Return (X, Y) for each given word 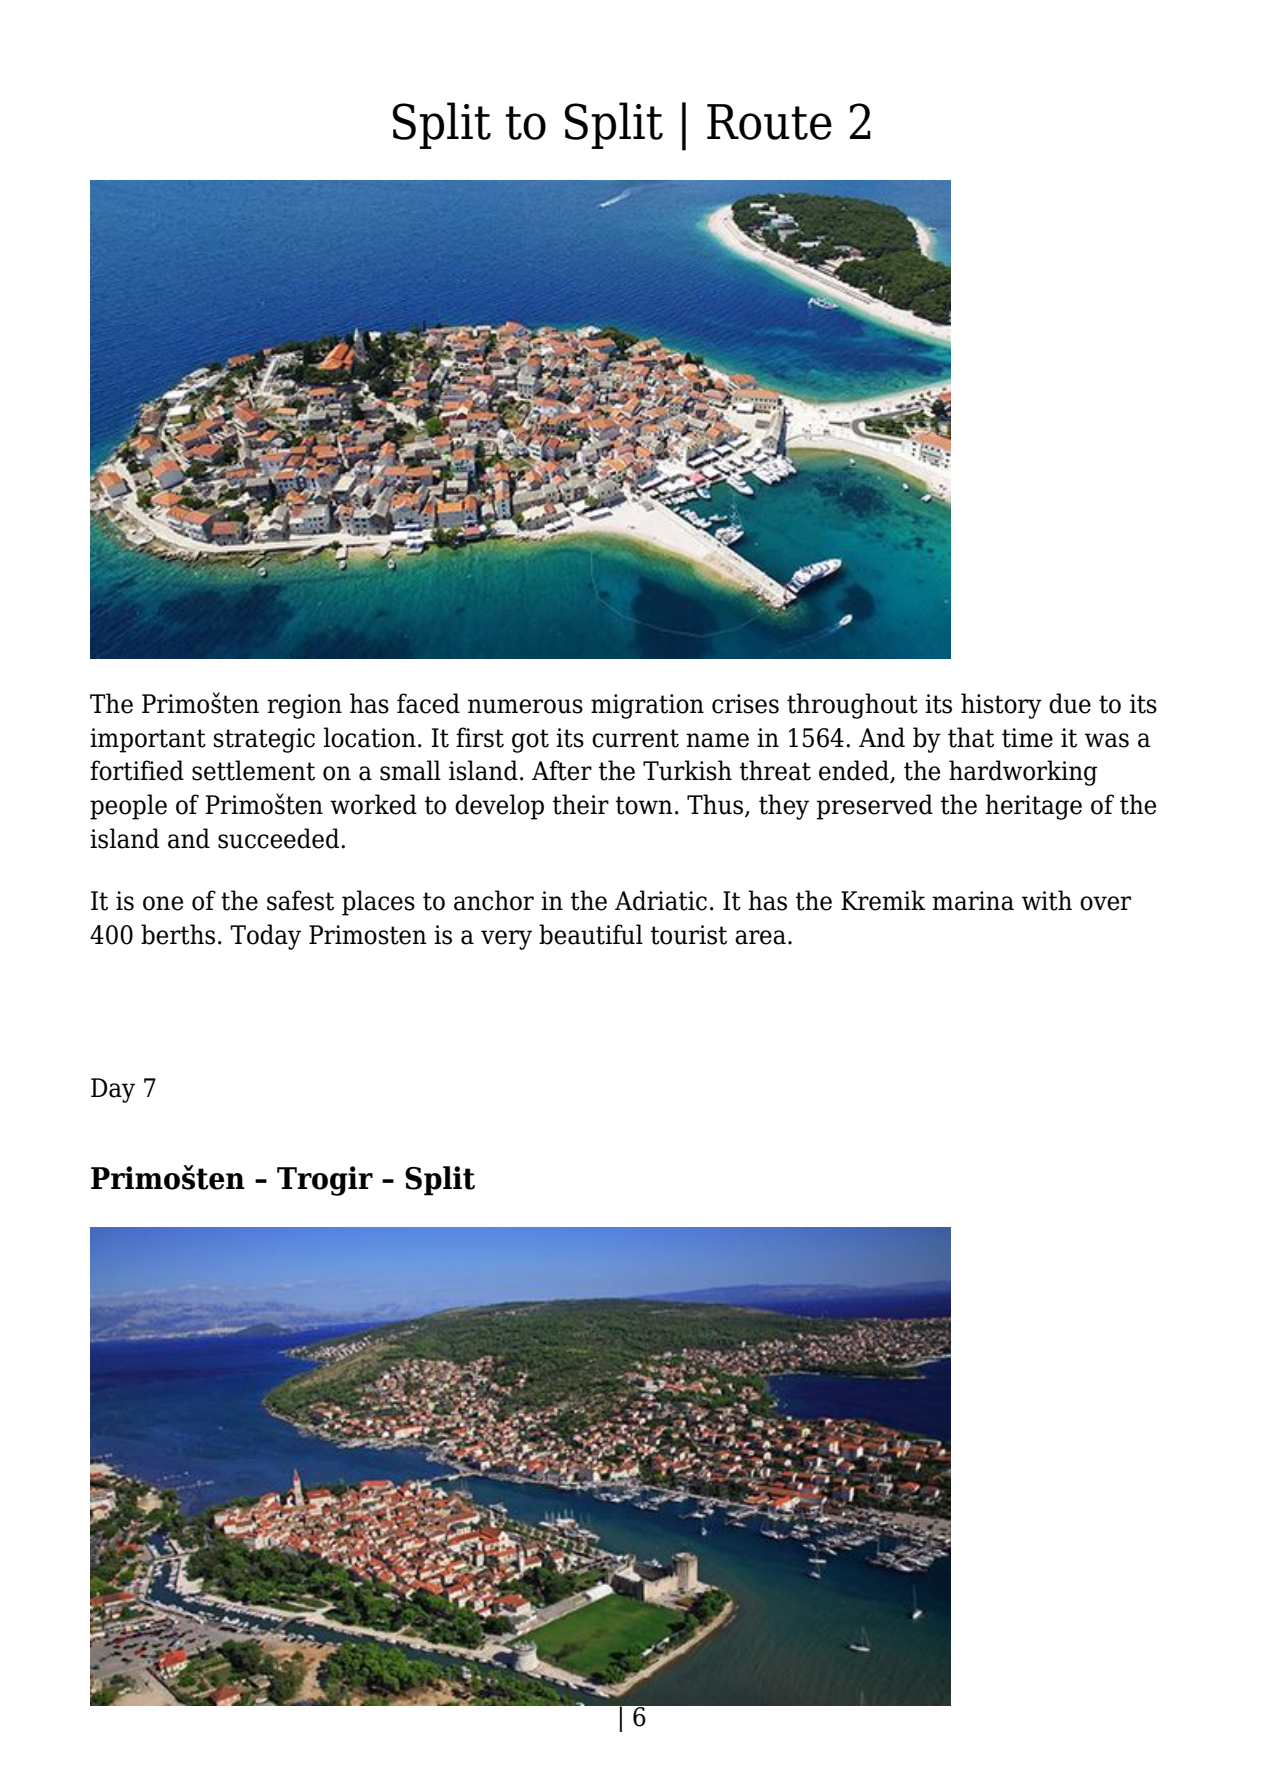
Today (265, 937)
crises (745, 704)
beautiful (591, 934)
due (1070, 703)
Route (769, 122)
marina (973, 901)
